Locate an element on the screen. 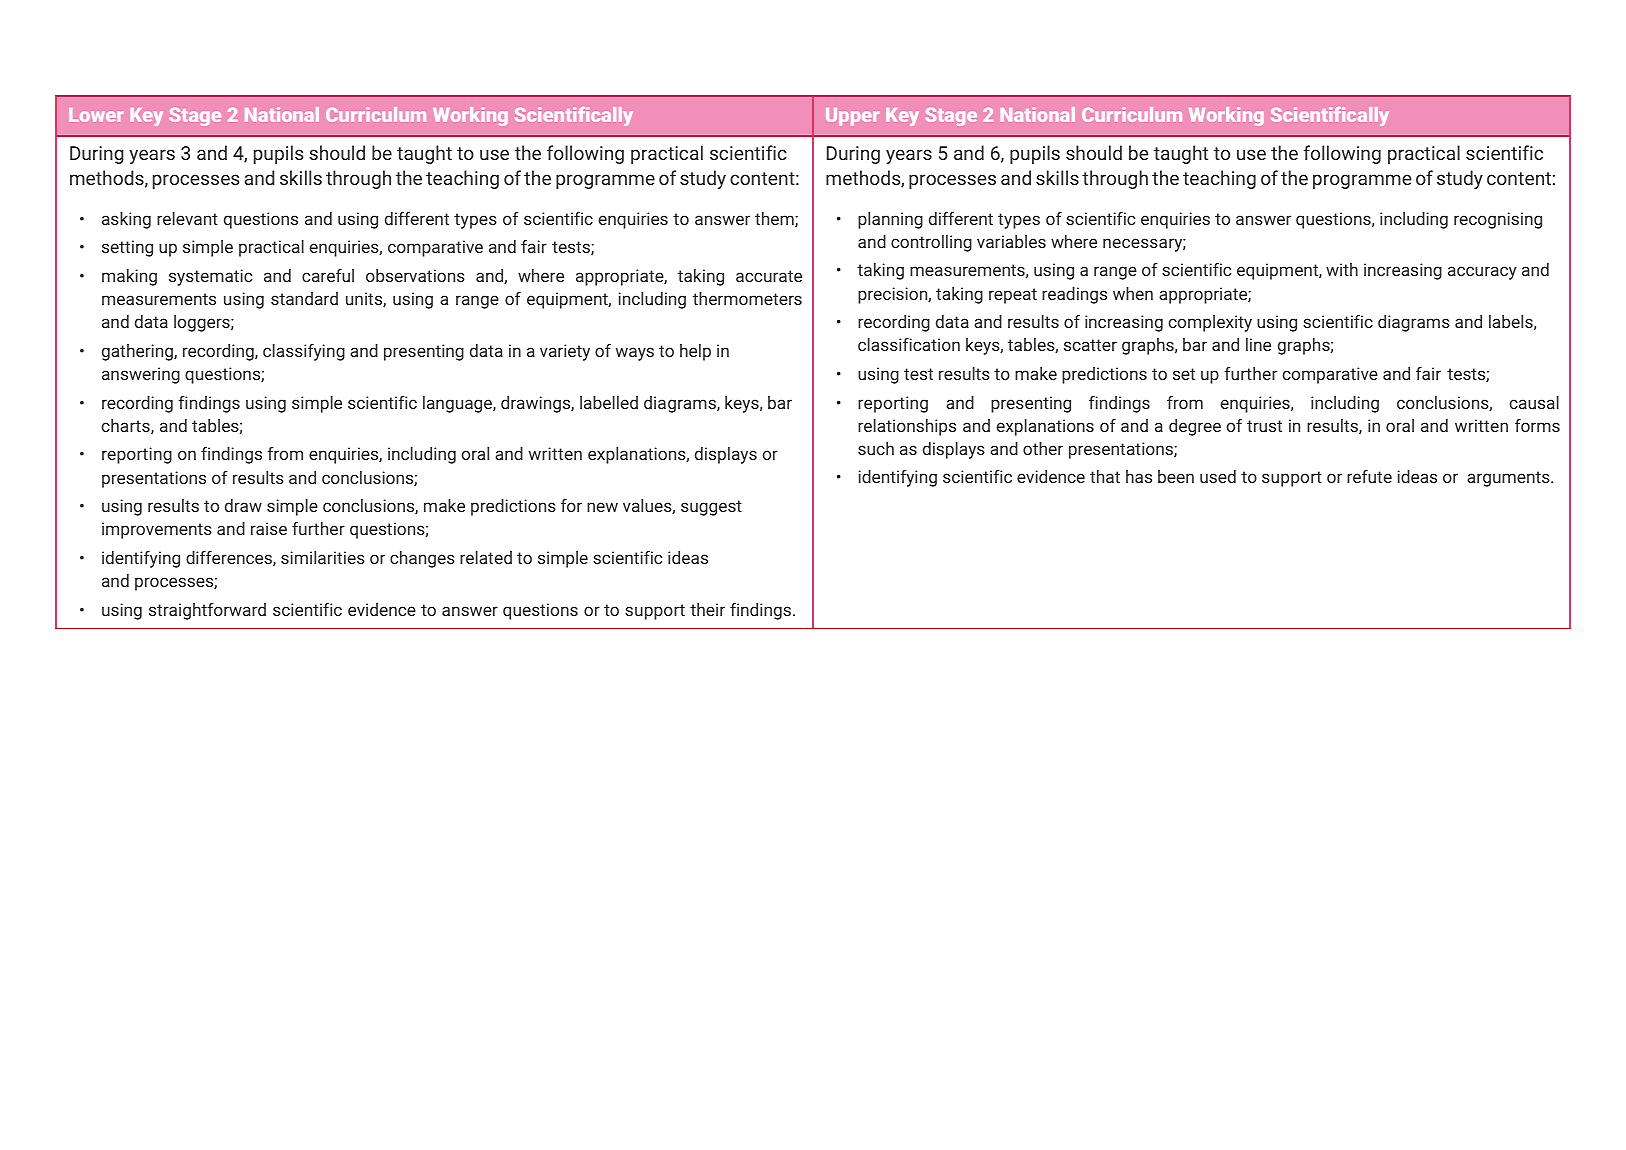 This screenshot has height=1150, width=1626. raise is located at coordinates (269, 528).
